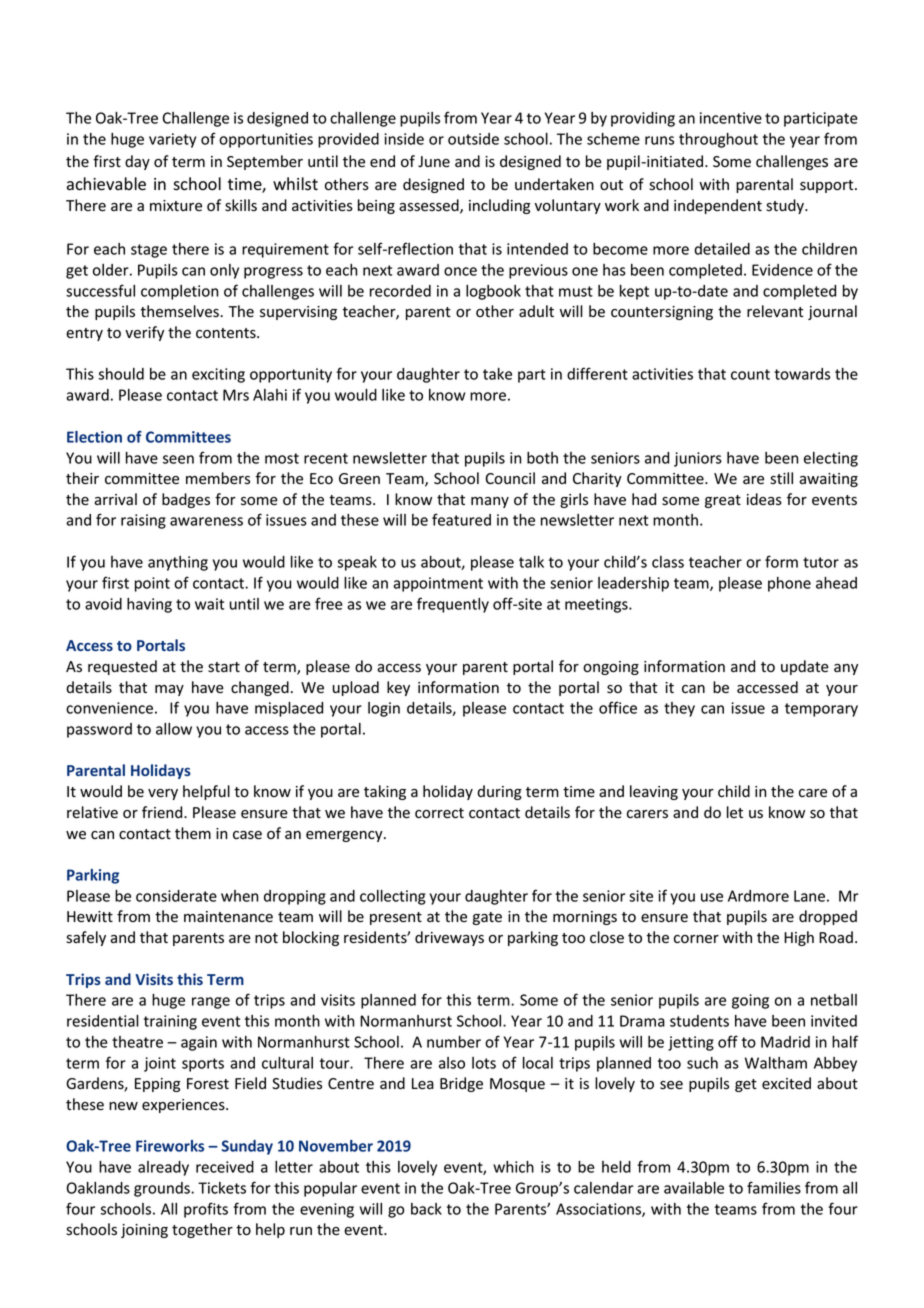 This screenshot has width=924, height=1308. I want to click on grounds, so click(163, 1189).
